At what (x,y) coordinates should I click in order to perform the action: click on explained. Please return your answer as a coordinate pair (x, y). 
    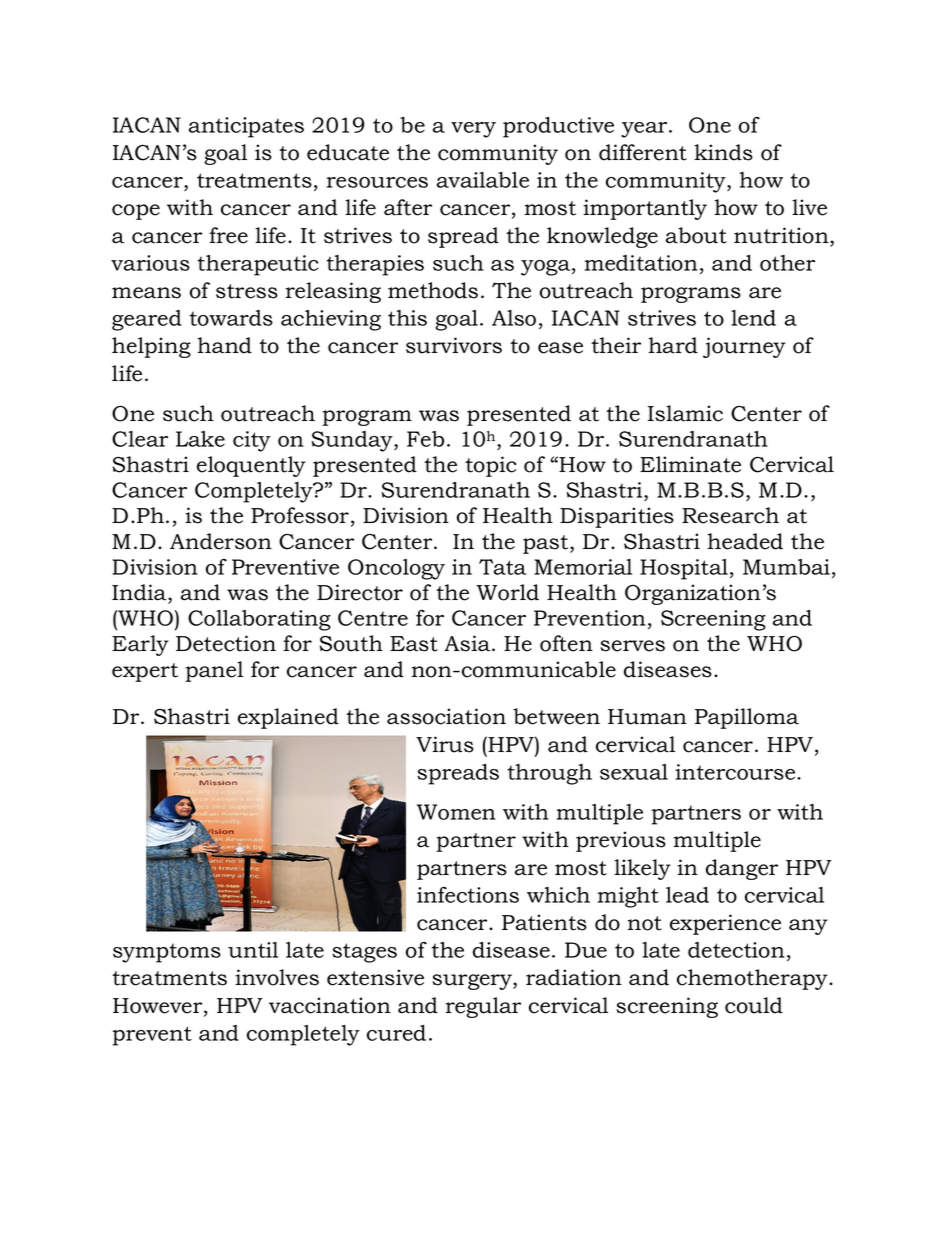
    Looking at the image, I should click on (288, 718).
